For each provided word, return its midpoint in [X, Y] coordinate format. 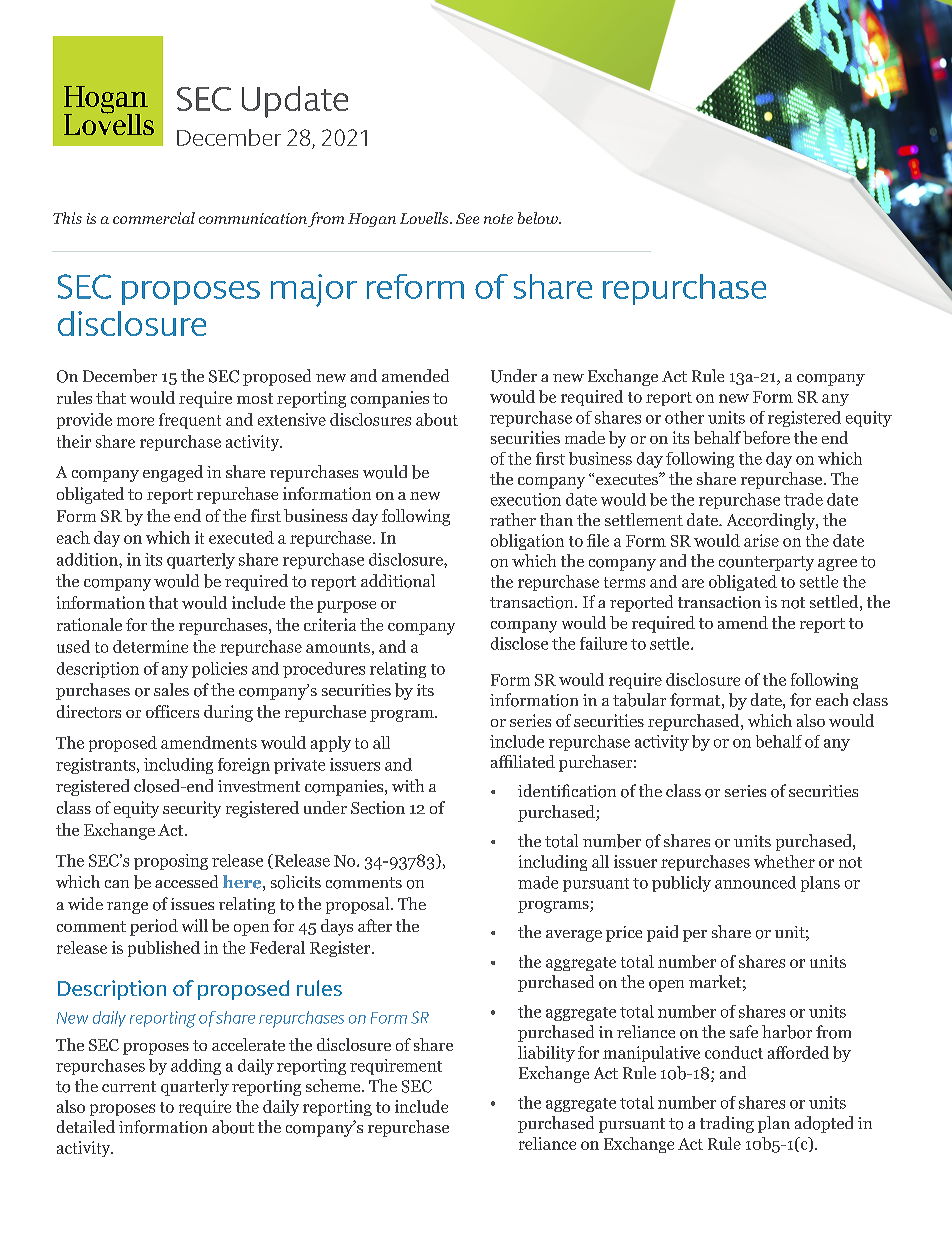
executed [241, 537]
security [192, 809]
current [129, 1086]
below [539, 218]
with [408, 785]
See [467, 218]
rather [513, 519]
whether [784, 861]
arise [761, 540]
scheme [334, 1085]
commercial [154, 218]
